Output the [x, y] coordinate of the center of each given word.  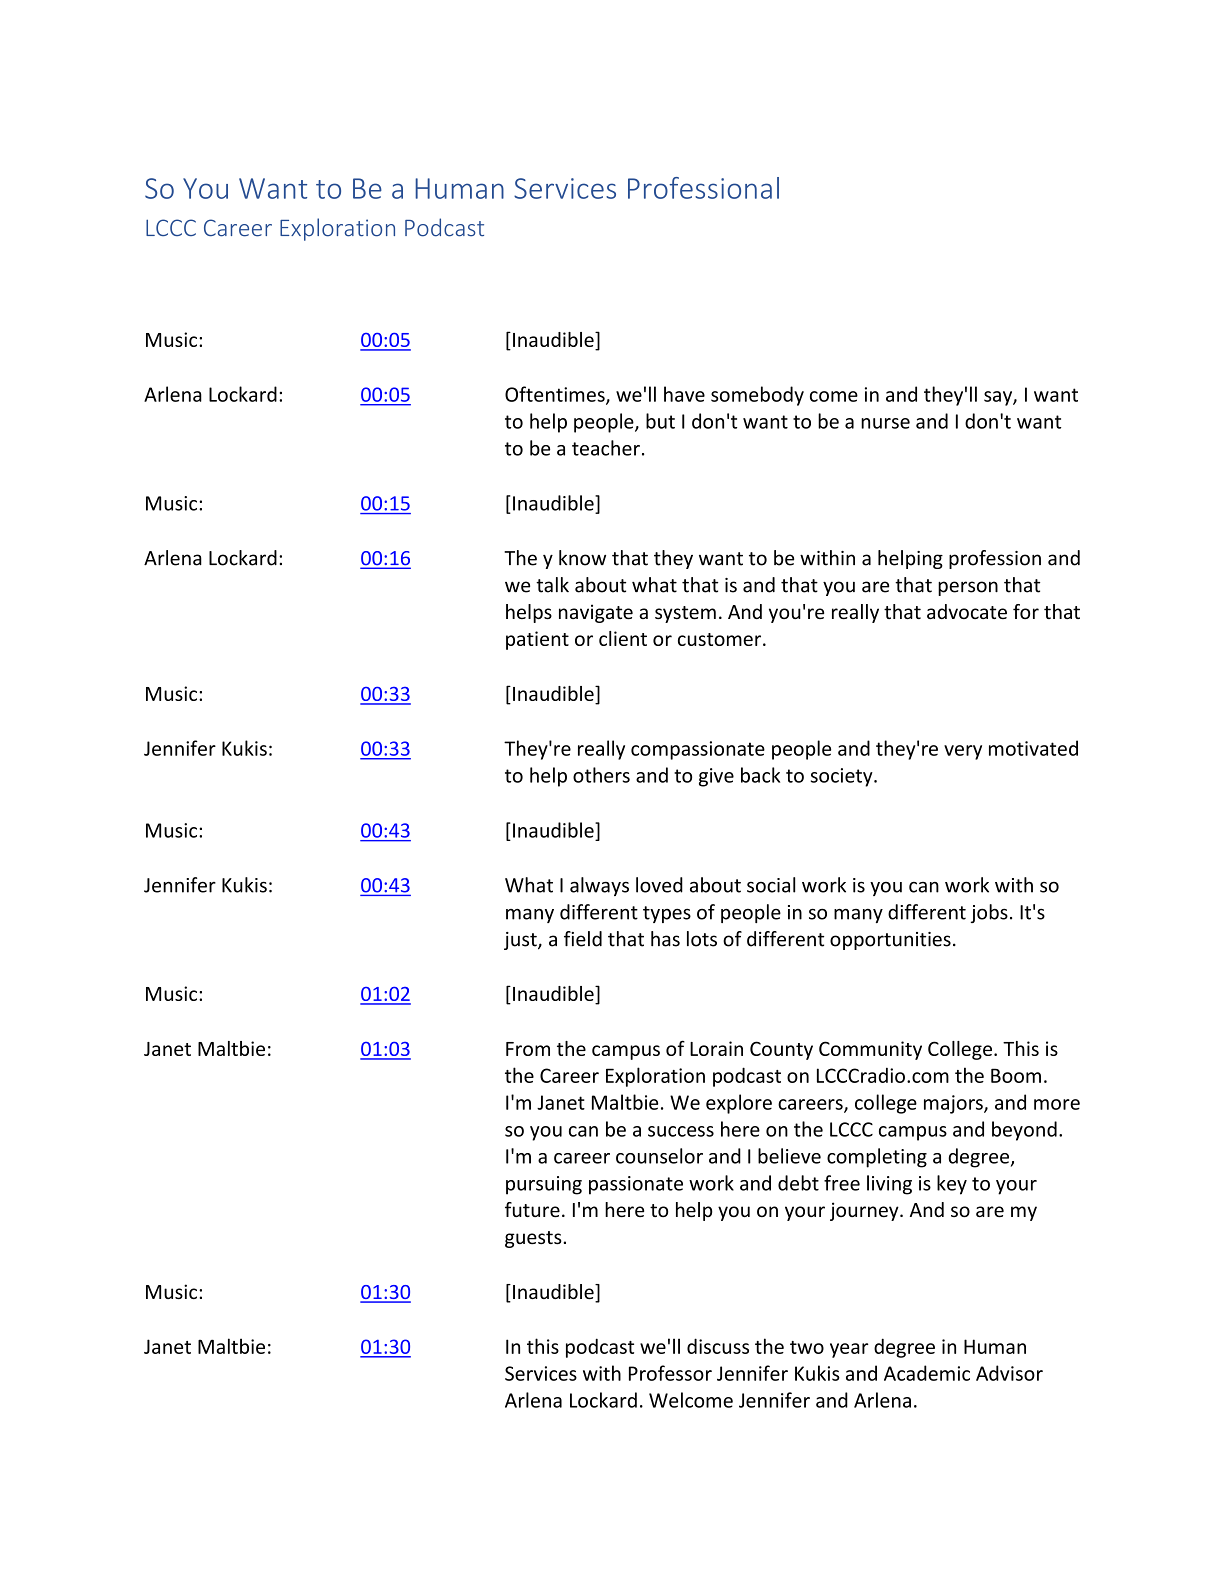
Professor [670, 1373]
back [760, 775]
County [781, 1050]
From [528, 1049]
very [963, 752]
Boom [1016, 1075]
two [807, 1347]
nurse [885, 423]
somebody [757, 396]
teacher [606, 448]
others [601, 775]
